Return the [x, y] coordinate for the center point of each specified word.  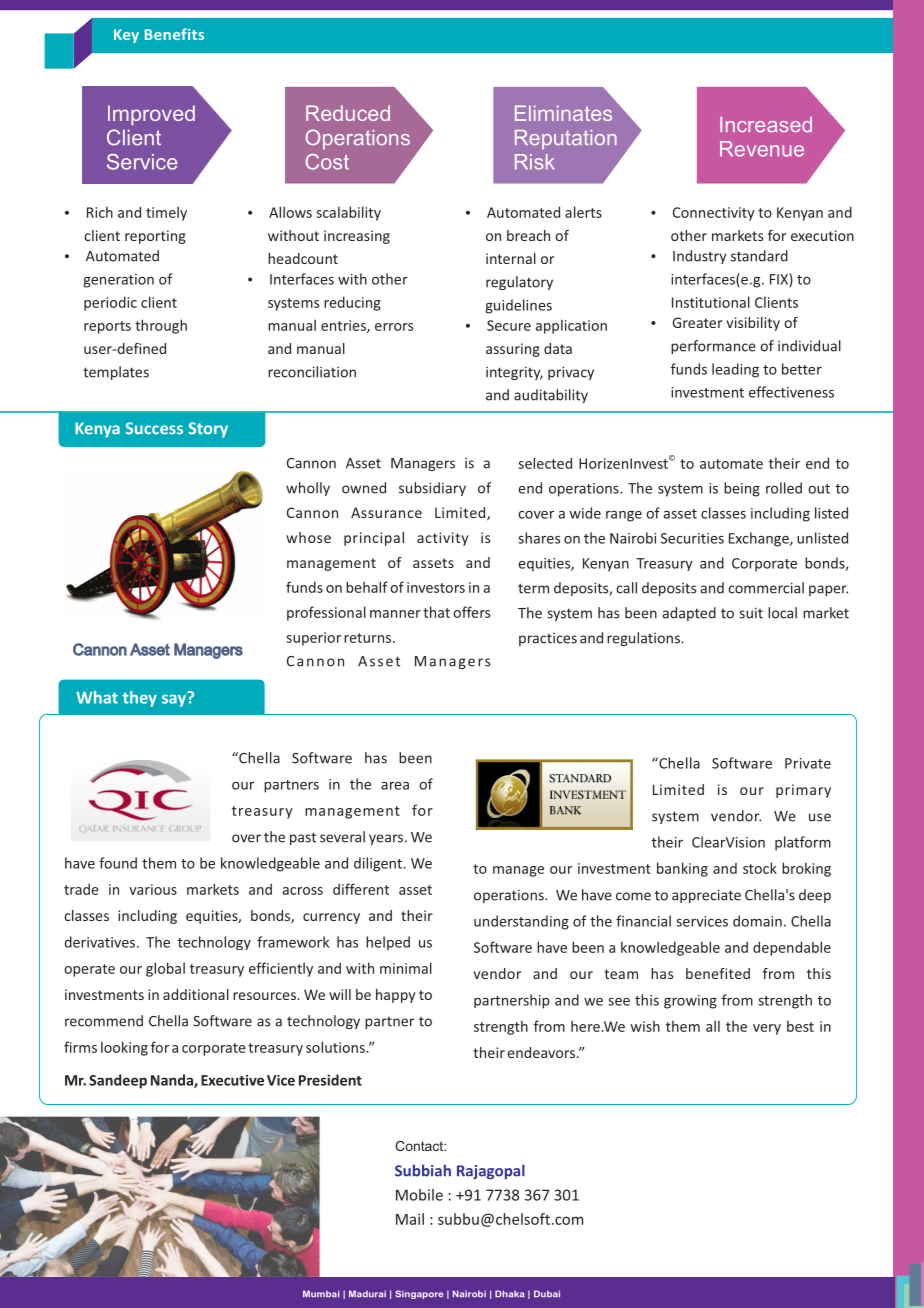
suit [751, 613]
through [161, 326]
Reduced [348, 113]
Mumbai [321, 1293]
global [165, 969]
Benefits [174, 34]
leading [735, 370]
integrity [514, 373]
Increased [766, 124]
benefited [718, 973]
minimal [406, 968]
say [175, 699]
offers [471, 612]
